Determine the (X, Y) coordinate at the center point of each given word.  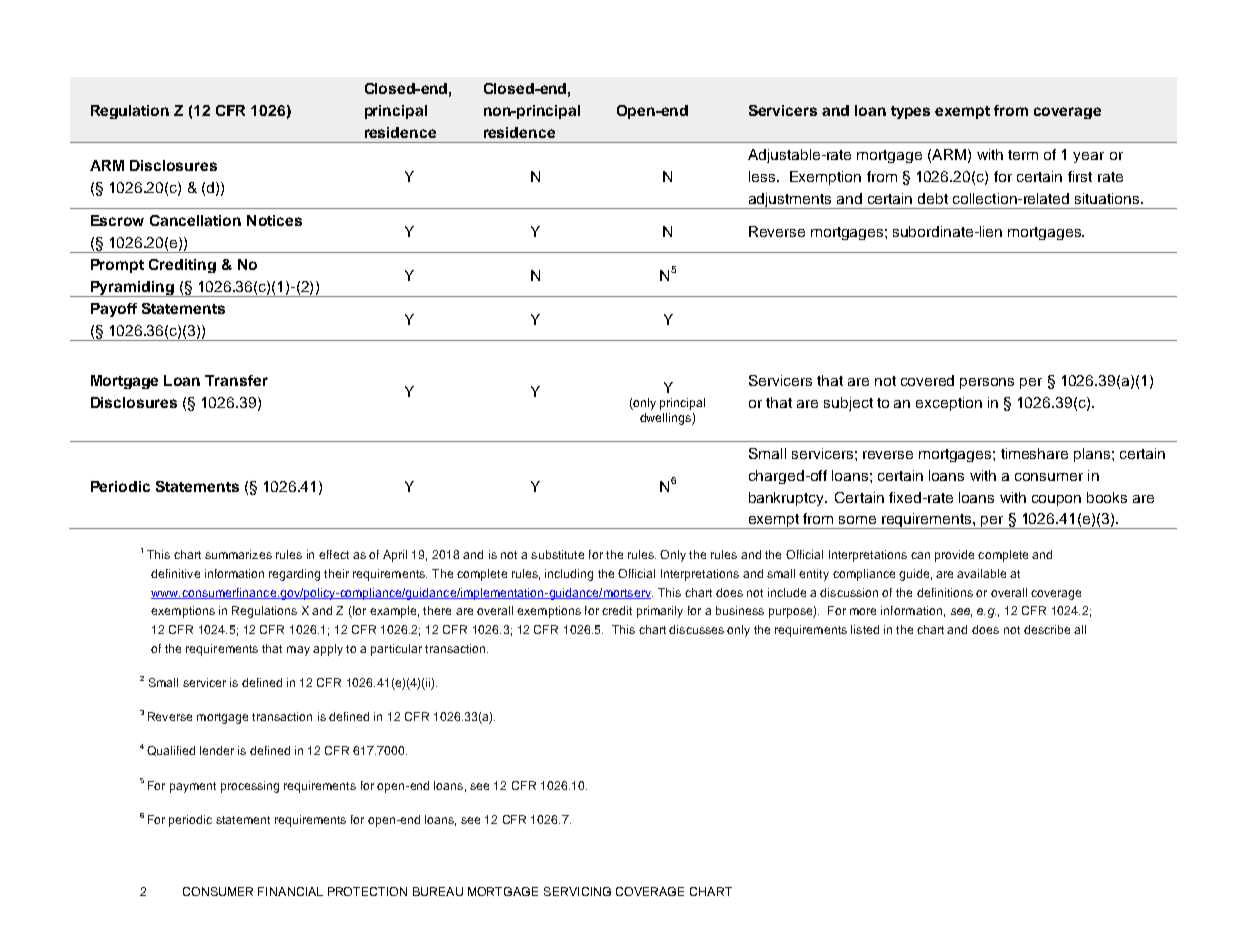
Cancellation (195, 220)
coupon (1056, 500)
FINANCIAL (290, 891)
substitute (557, 554)
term (1023, 155)
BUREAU (438, 891)
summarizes (238, 554)
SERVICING (577, 891)
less (763, 176)
